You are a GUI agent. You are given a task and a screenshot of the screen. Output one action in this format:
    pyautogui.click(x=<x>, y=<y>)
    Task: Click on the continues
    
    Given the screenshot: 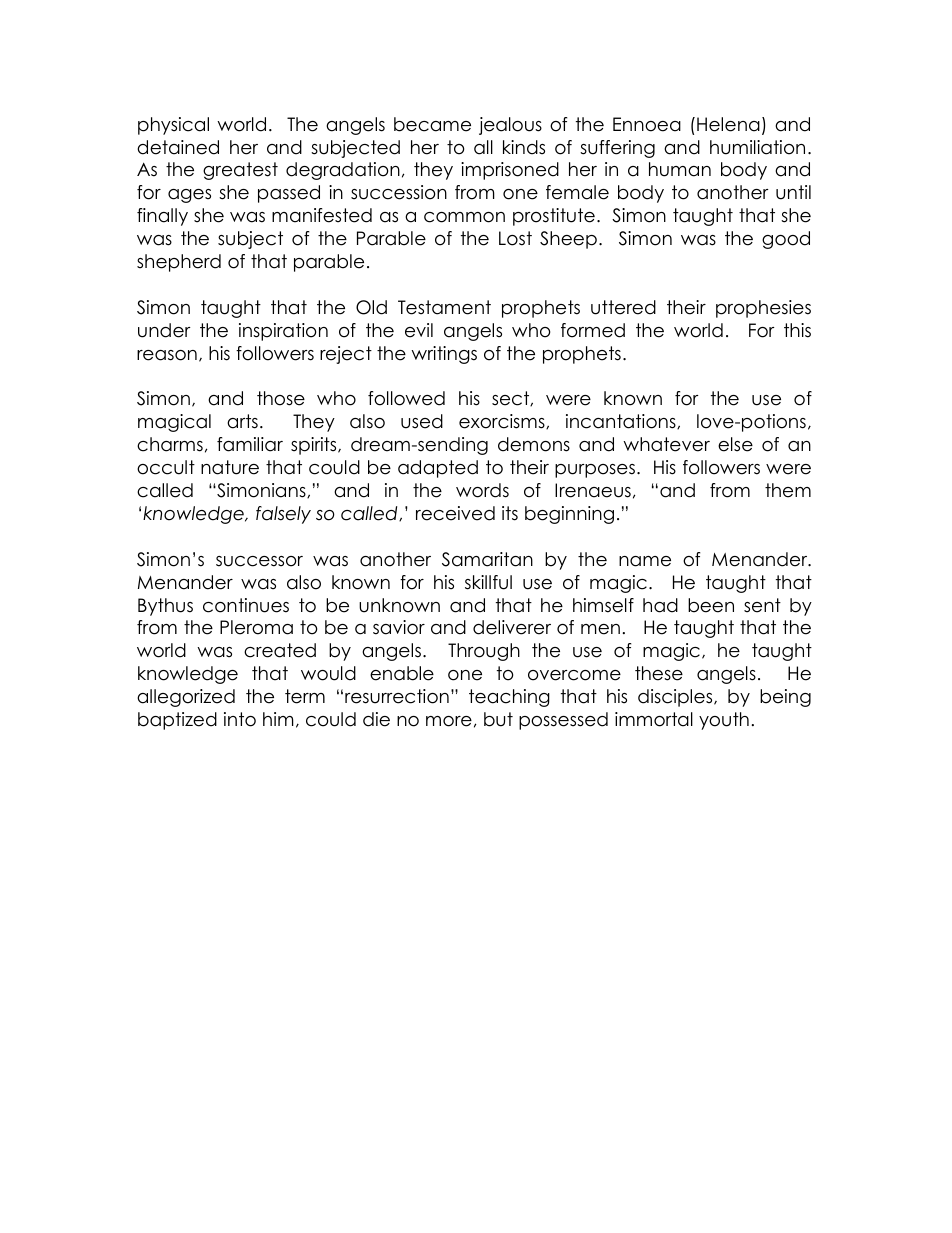 What is the action you would take?
    pyautogui.click(x=246, y=605)
